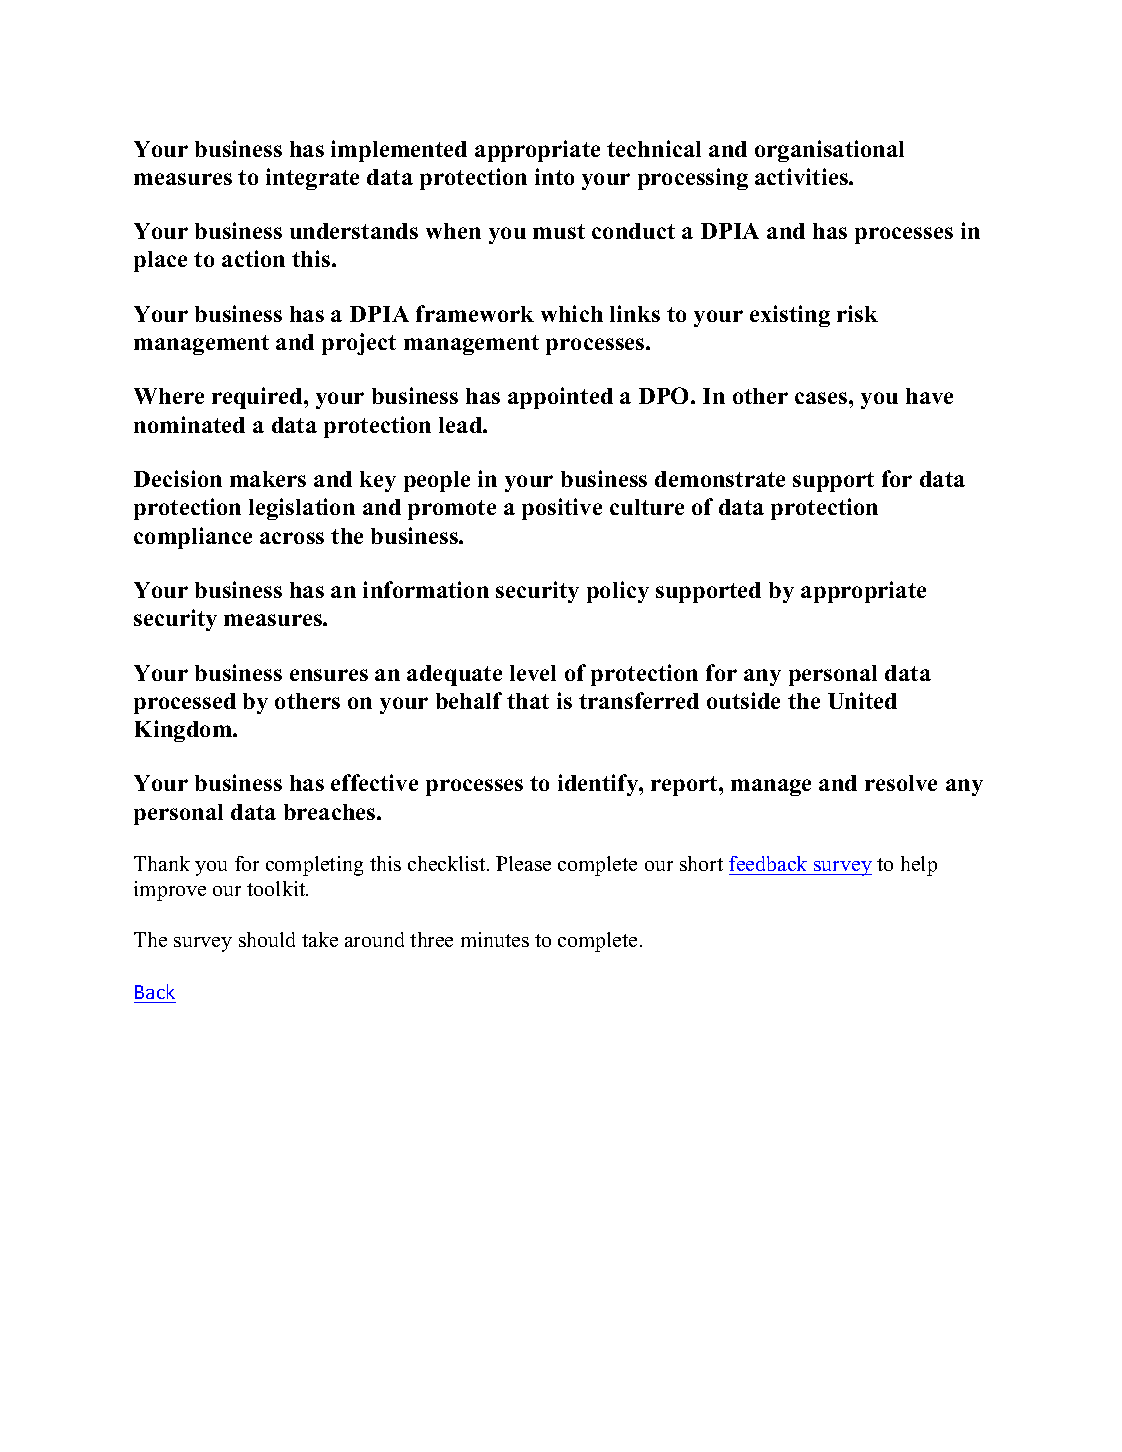 The width and height of the page is (1122, 1452). What do you see at coordinates (720, 479) in the page?
I see `demonstrate` at bounding box center [720, 479].
